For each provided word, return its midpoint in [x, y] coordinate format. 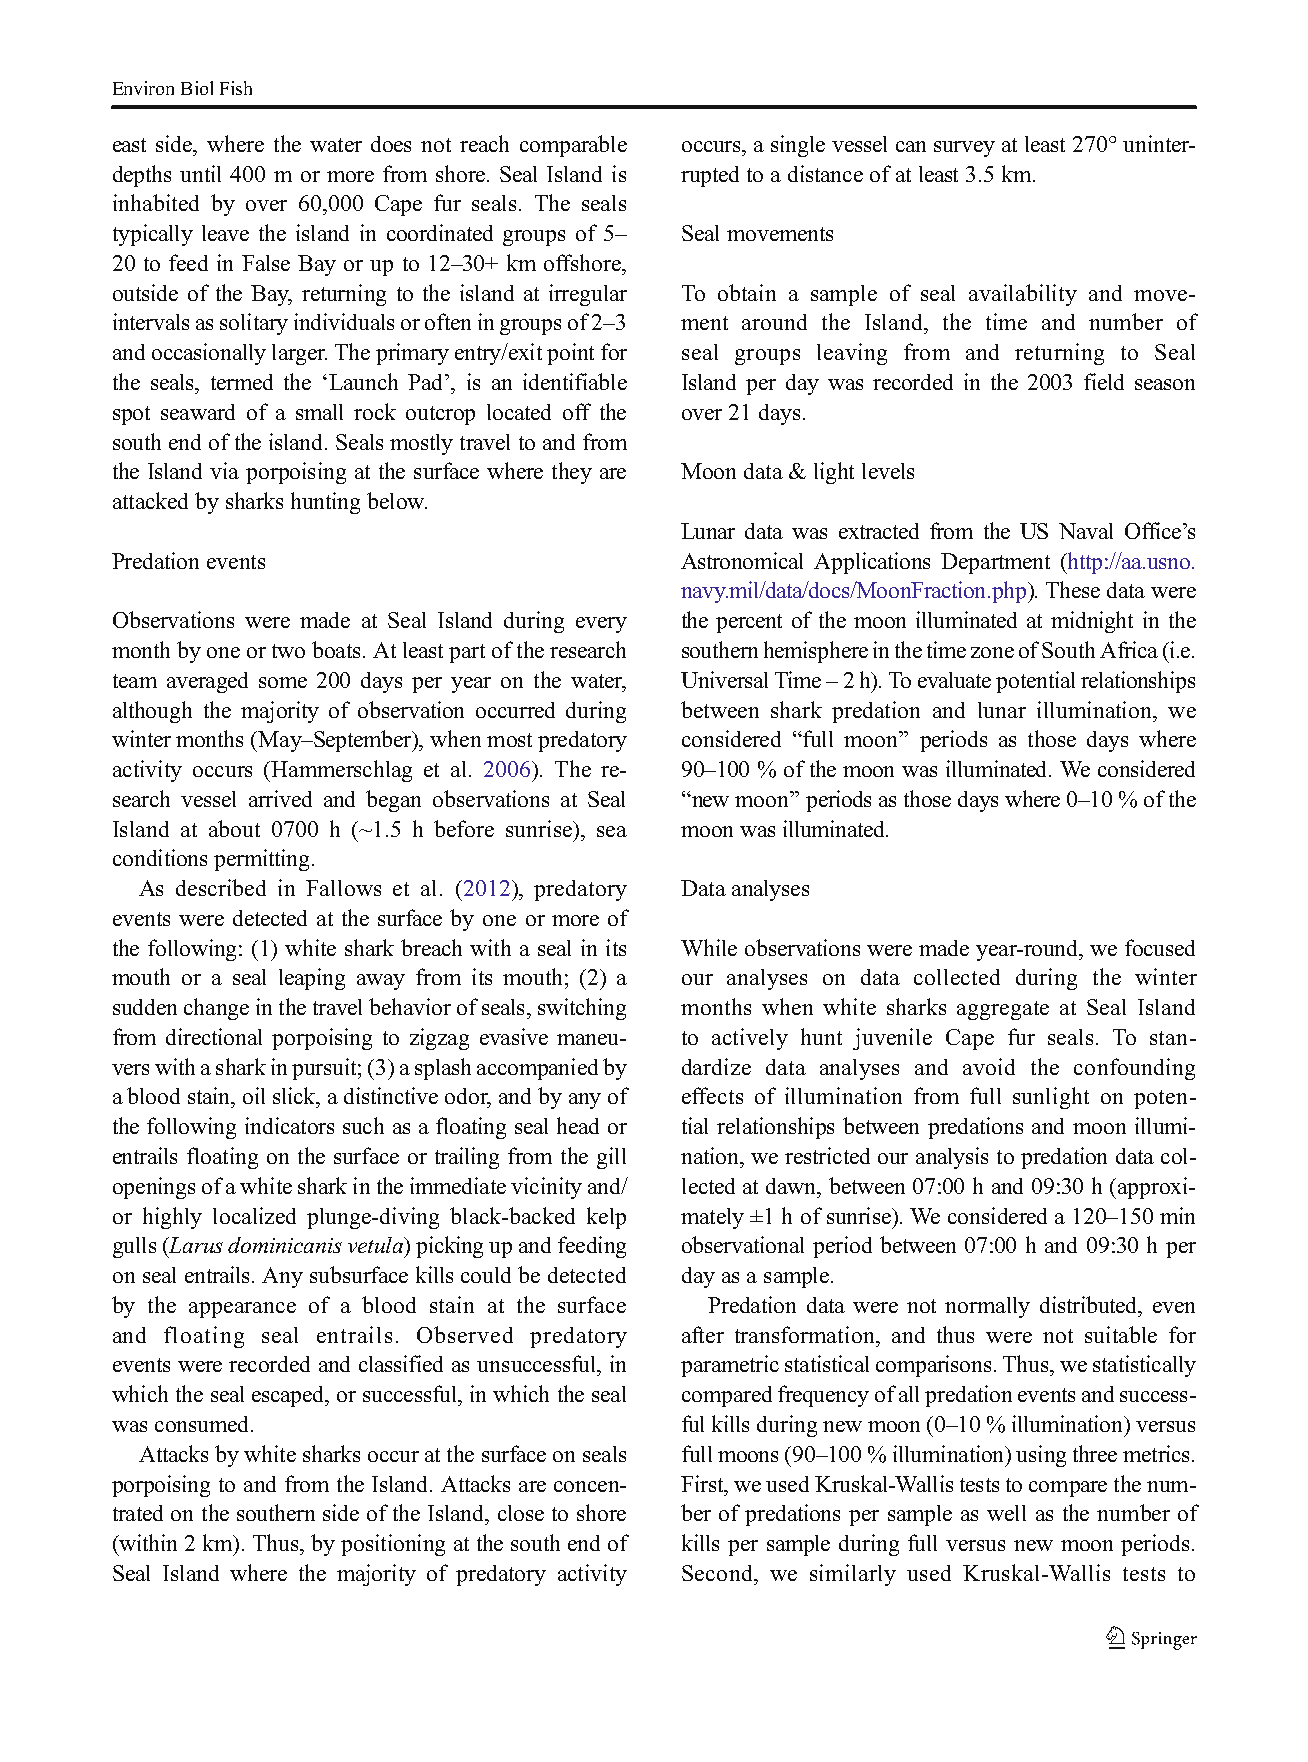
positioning [393, 1545]
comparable [573, 146]
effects [712, 1095]
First [703, 1483]
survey [964, 149]
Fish [236, 88]
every [601, 625]
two [288, 651]
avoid [989, 1066]
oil [254, 1095]
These [1073, 589]
